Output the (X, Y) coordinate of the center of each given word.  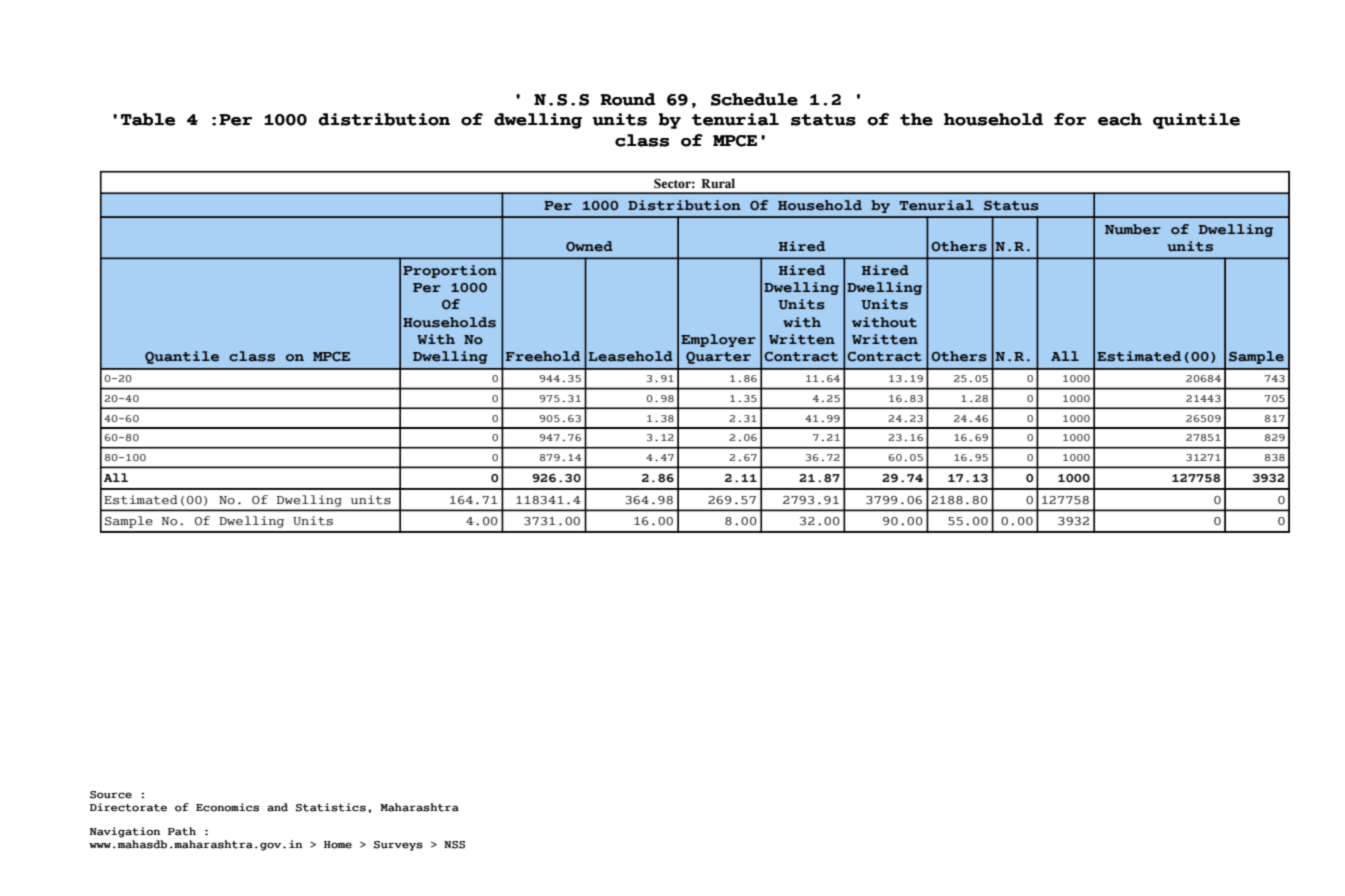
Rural (718, 183)
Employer (718, 340)
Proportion (450, 271)
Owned (589, 246)
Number (1133, 229)
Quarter (718, 358)
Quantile (182, 357)
